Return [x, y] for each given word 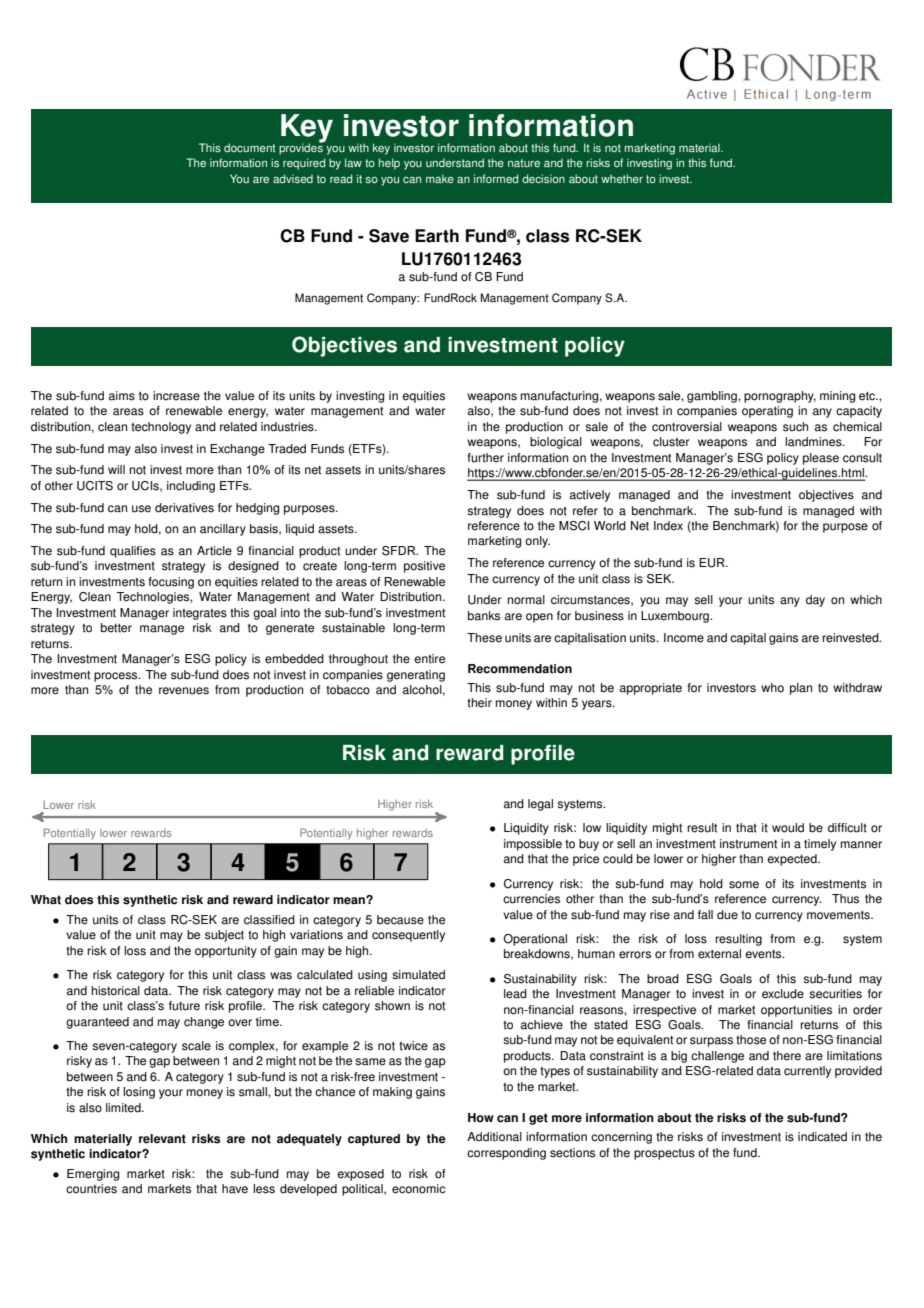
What [46, 900]
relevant [162, 1139]
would [788, 828]
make [440, 179]
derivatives [184, 508]
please [821, 459]
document [250, 148]
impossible [533, 845]
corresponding [506, 1154]
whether [622, 179]
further [485, 458]
